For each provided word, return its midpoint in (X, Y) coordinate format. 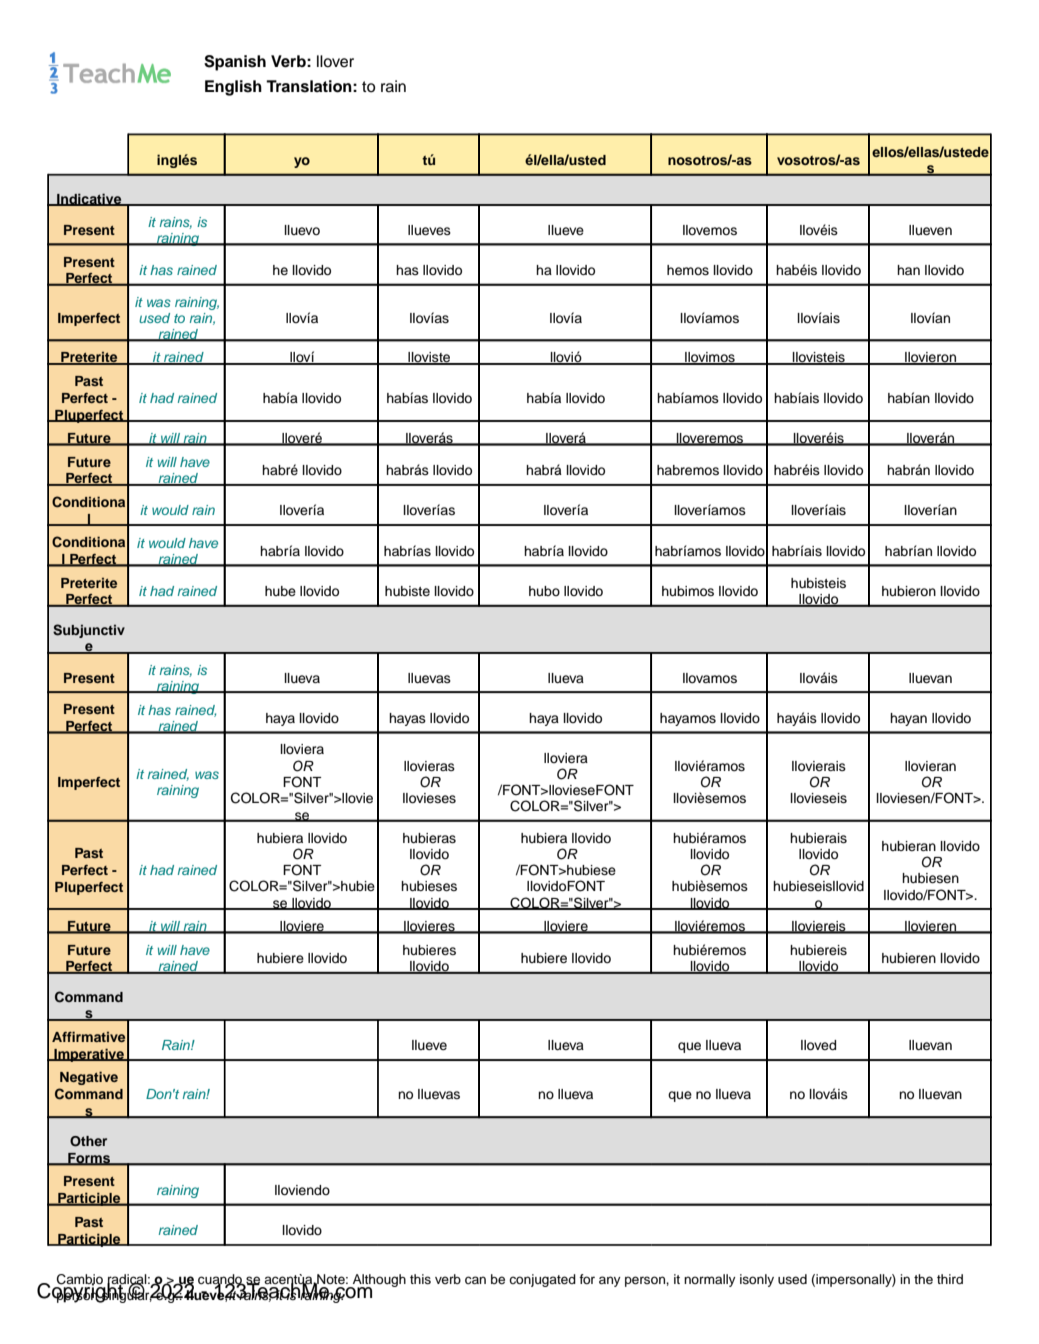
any (610, 1281)
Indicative (89, 199)
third (950, 1279)
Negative (89, 1078)
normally (710, 1280)
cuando (221, 1280)
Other (88, 1141)
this (420, 1279)
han (908, 270)
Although (378, 1281)
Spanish (235, 63)
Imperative (89, 1055)
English (233, 88)
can (475, 1280)
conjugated (542, 1280)
